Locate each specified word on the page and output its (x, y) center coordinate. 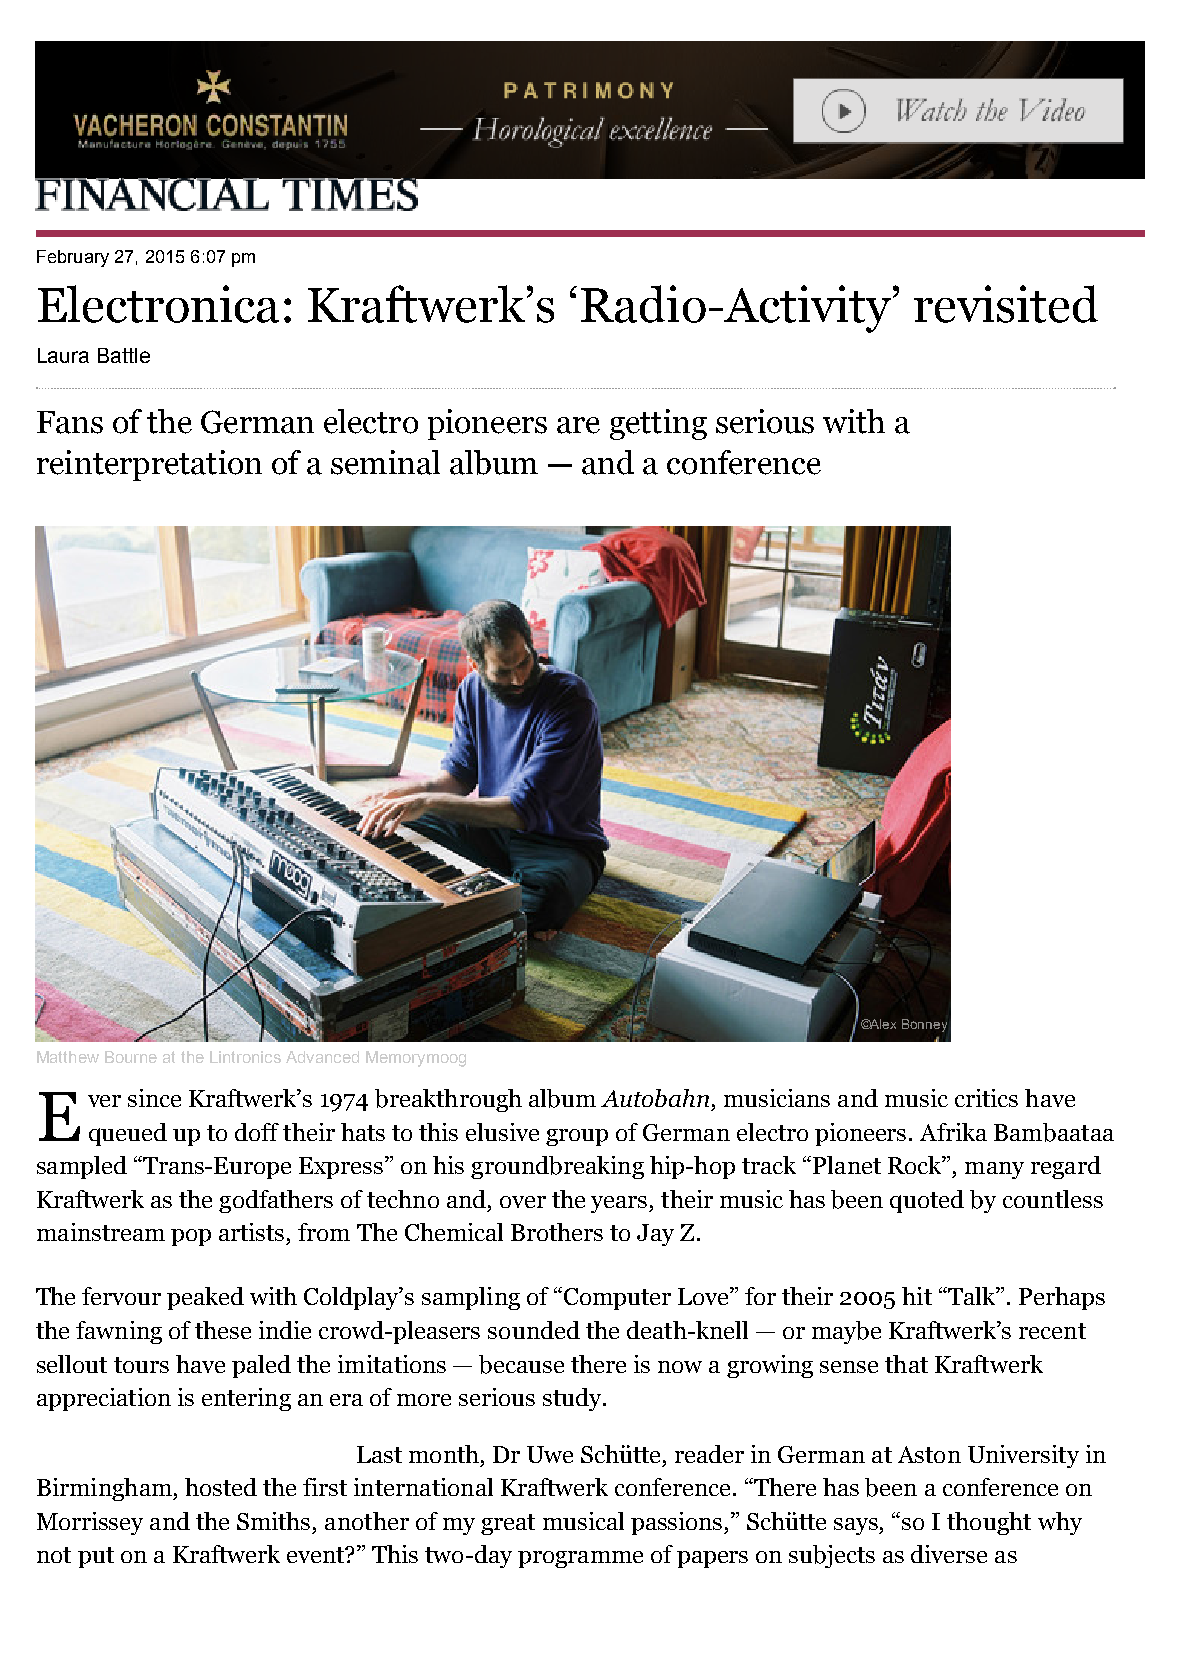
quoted (927, 1201)
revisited (1006, 304)
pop (191, 1237)
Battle (124, 355)
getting (658, 424)
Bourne (131, 1057)
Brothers (557, 1232)
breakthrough (448, 1100)
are (578, 425)
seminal (385, 462)
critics (986, 1098)
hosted (221, 1487)
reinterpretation (149, 465)
